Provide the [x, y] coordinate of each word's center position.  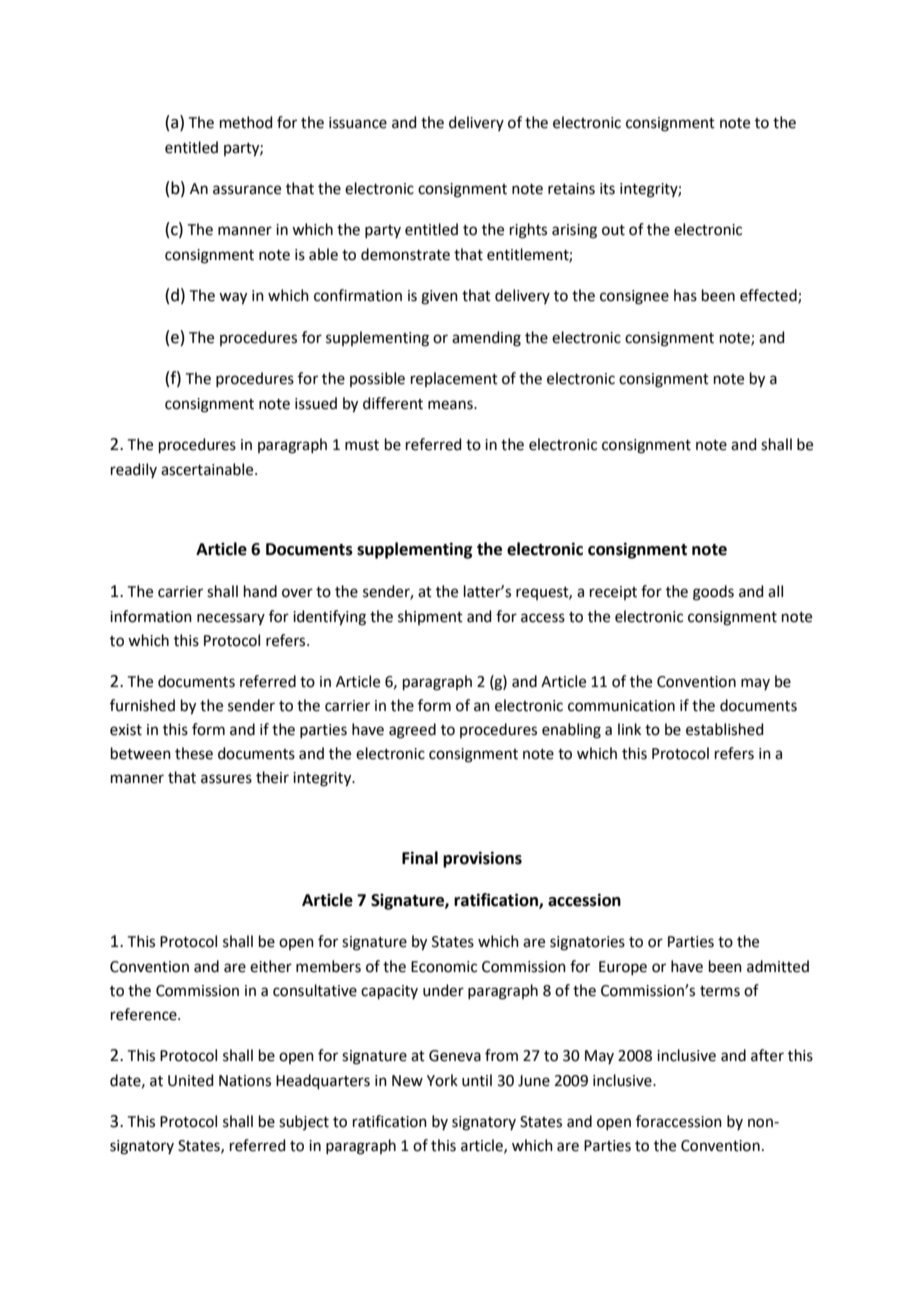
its [607, 189]
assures [226, 779]
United [191, 1080]
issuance [358, 123]
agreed [412, 731]
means [451, 405]
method [246, 122]
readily [134, 470]
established [725, 729]
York [442, 1080]
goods [713, 593]
